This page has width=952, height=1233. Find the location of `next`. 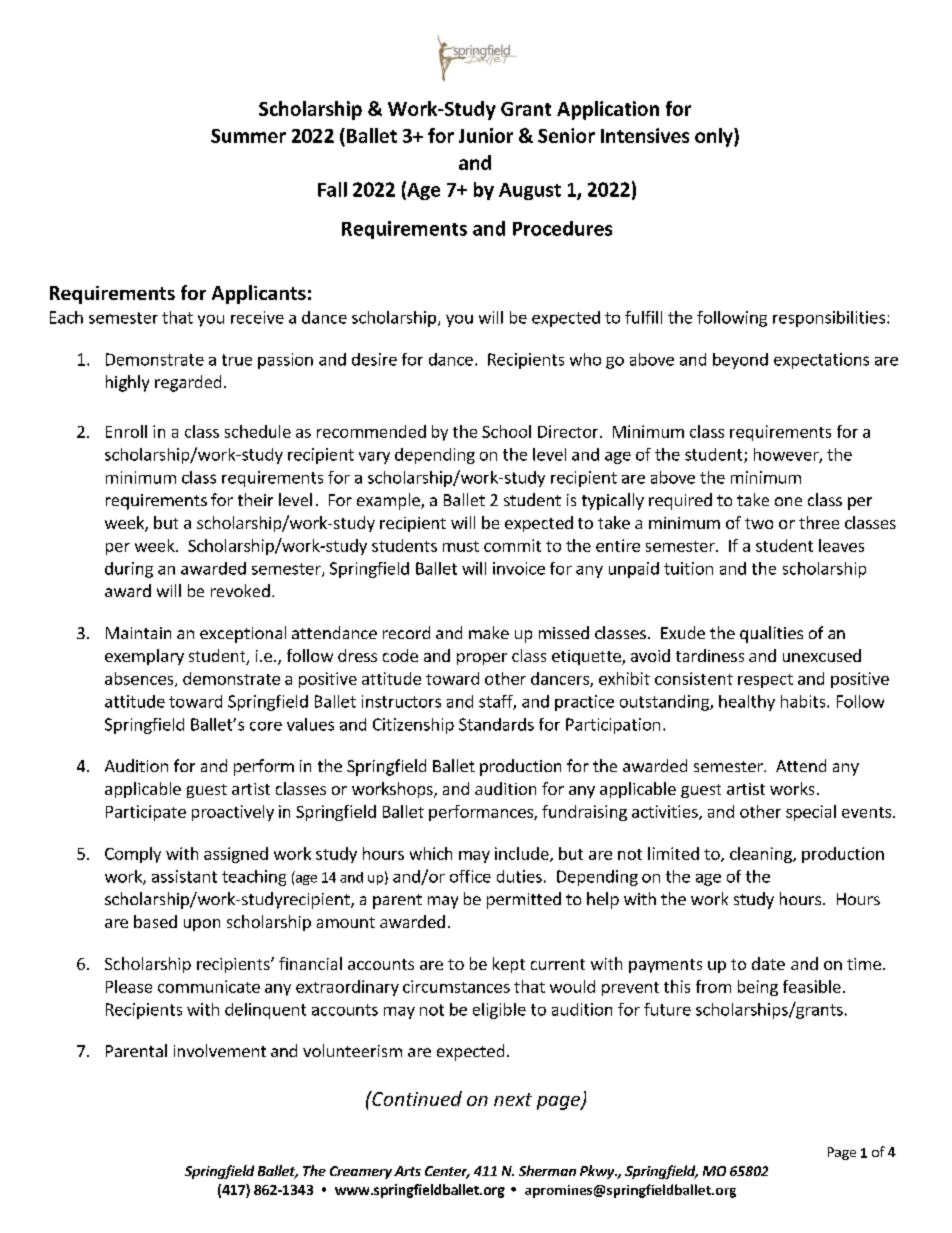

next is located at coordinates (513, 1099).
